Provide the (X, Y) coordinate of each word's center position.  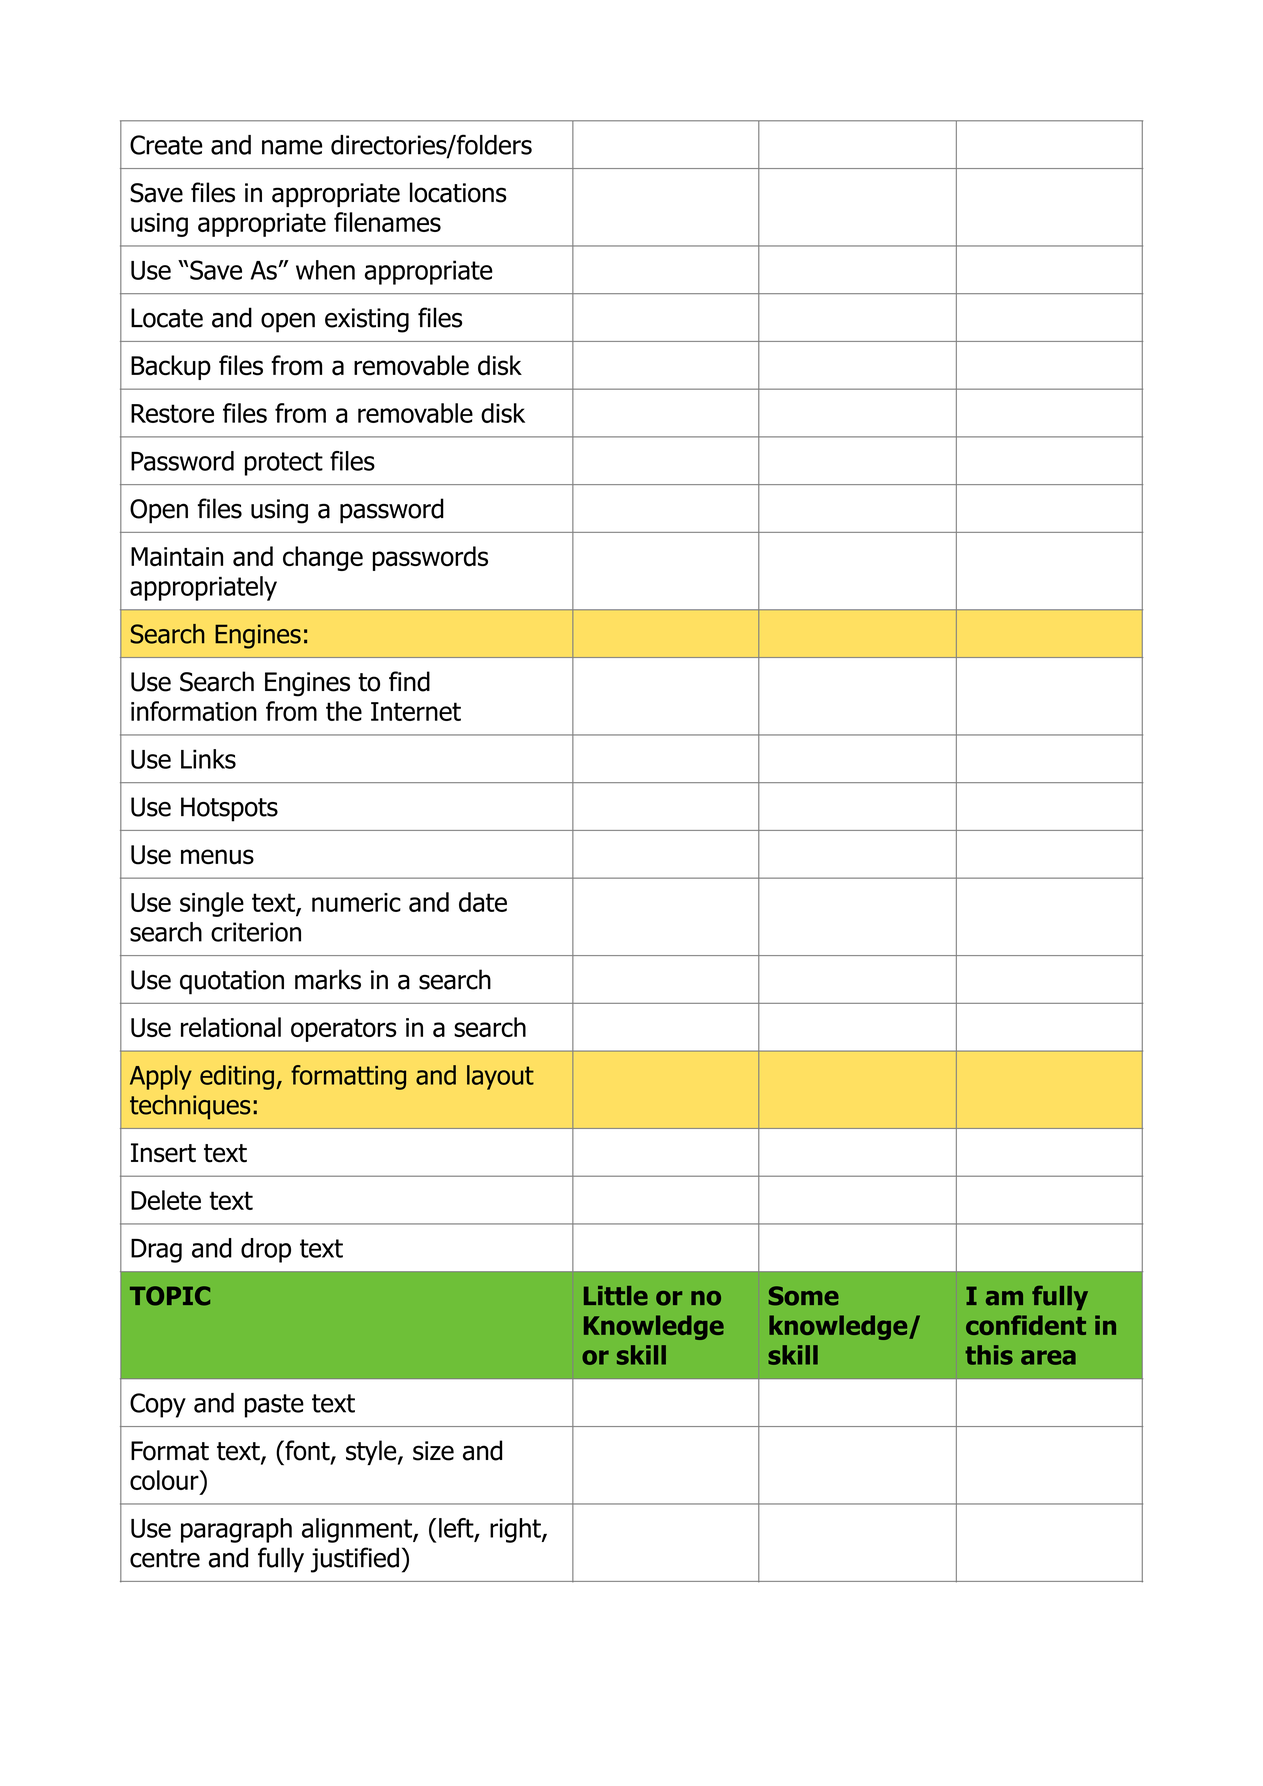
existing (367, 320)
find (409, 681)
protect (284, 464)
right (516, 1530)
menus (217, 857)
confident (1026, 1325)
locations (458, 192)
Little (616, 1296)
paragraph (236, 1530)
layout (500, 1077)
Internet (416, 711)
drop (266, 1250)
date (483, 902)
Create (166, 145)
